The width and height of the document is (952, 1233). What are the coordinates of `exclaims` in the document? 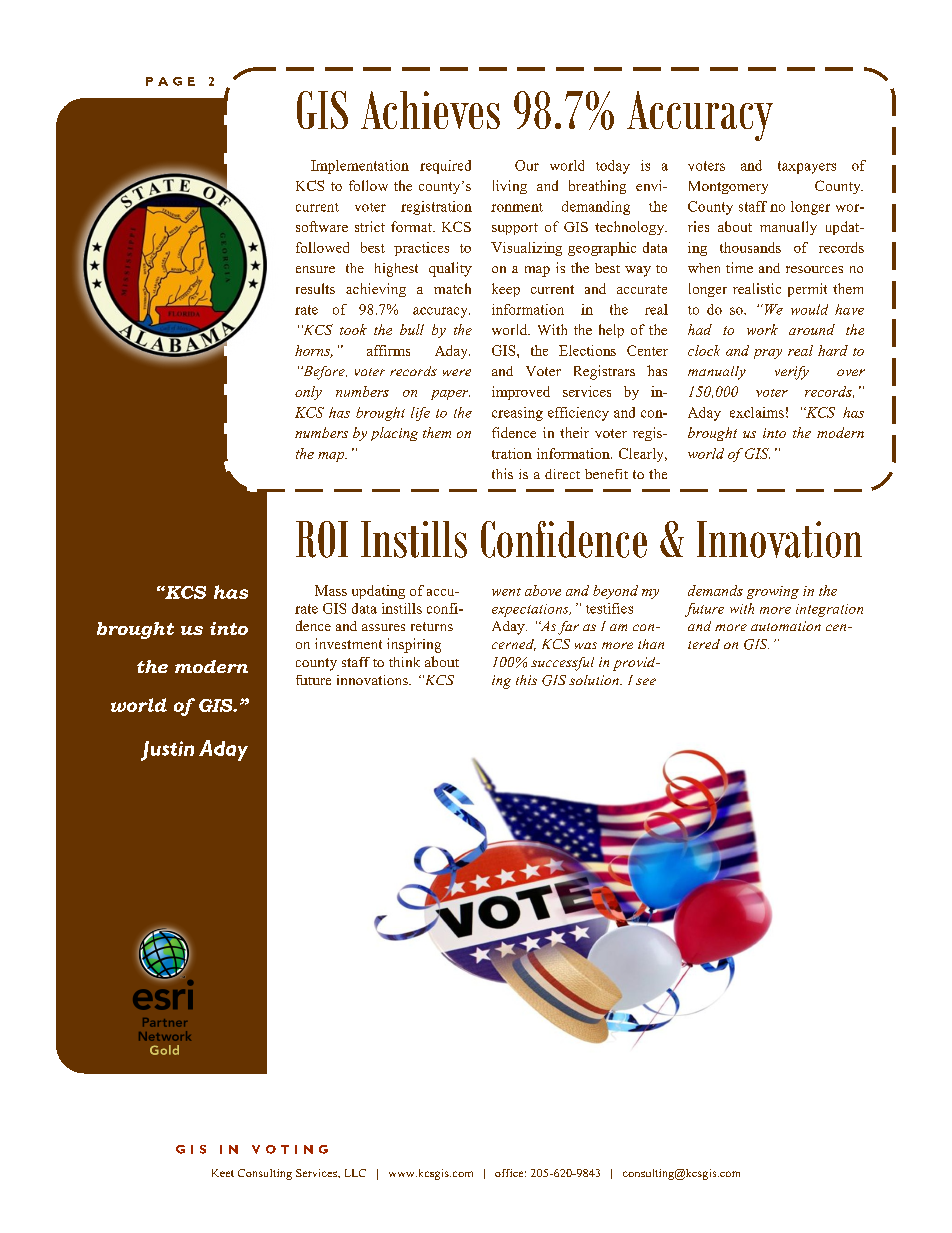 It's located at (757, 412).
